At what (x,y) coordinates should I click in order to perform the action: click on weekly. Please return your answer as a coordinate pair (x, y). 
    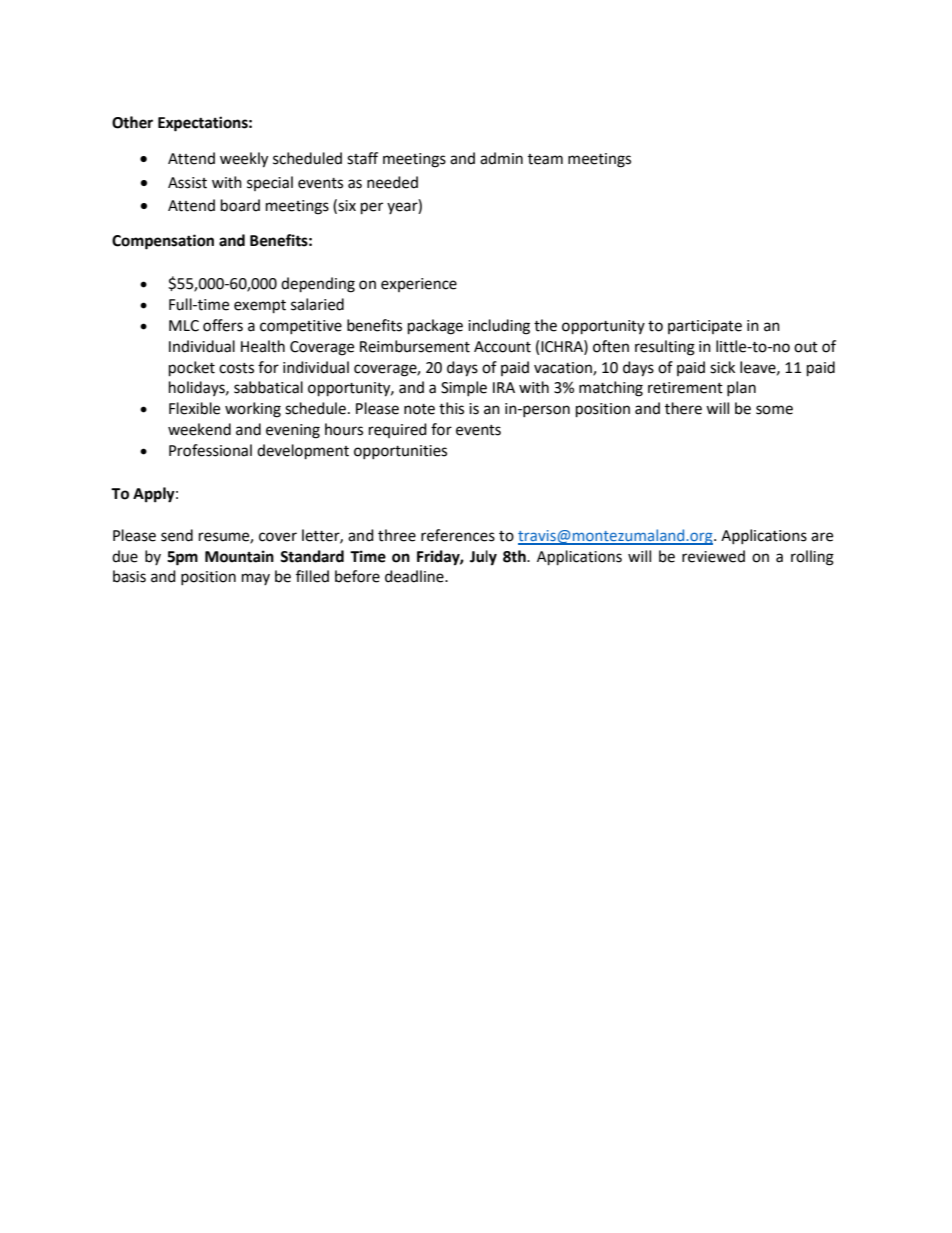
    Looking at the image, I should click on (244, 160).
